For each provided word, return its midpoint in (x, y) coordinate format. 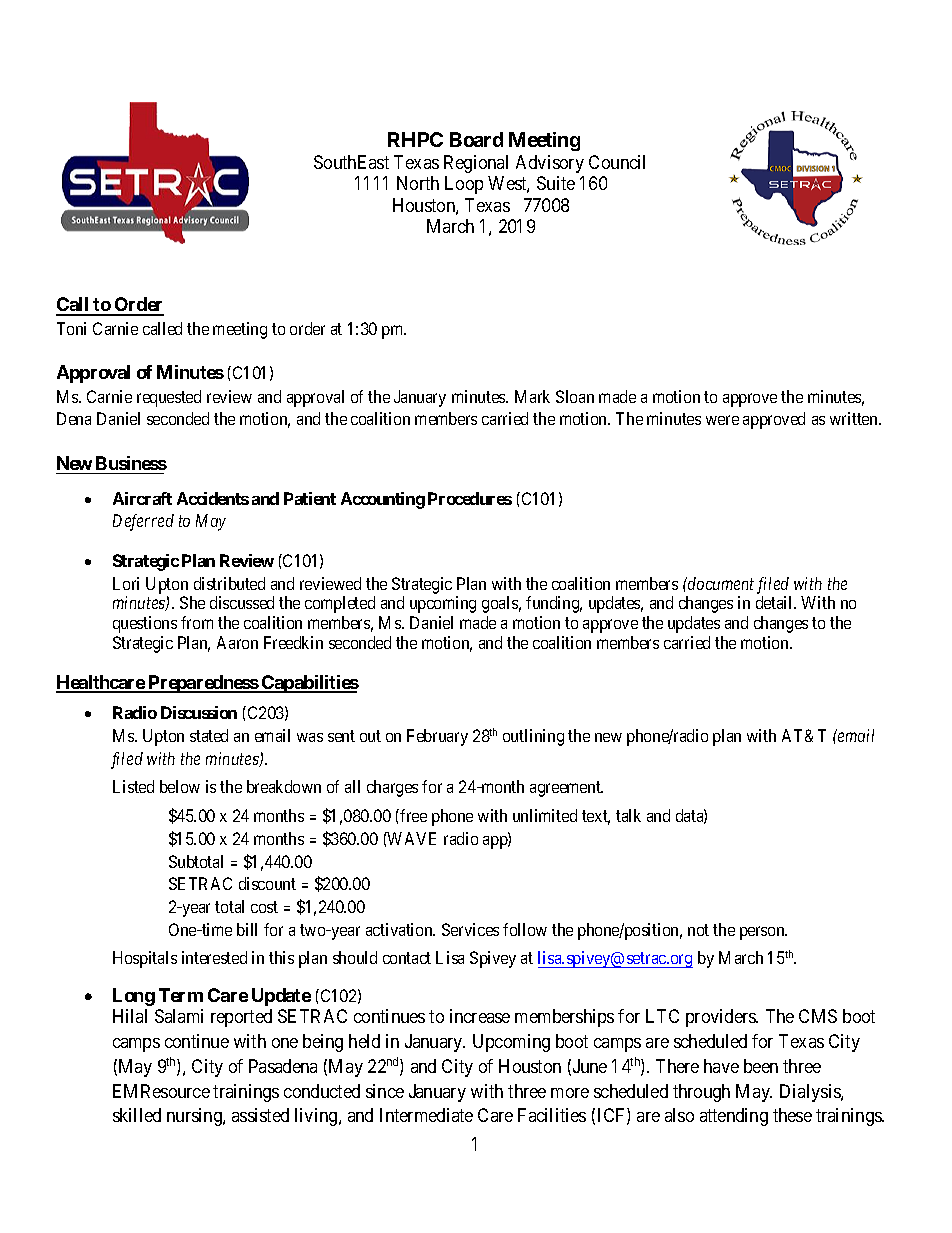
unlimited (545, 815)
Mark (532, 396)
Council (617, 162)
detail (775, 602)
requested (169, 398)
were (722, 420)
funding (554, 604)
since (385, 1091)
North (418, 183)
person (763, 933)
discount (267, 883)
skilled (137, 1115)
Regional (476, 164)
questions (145, 624)
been (761, 1066)
